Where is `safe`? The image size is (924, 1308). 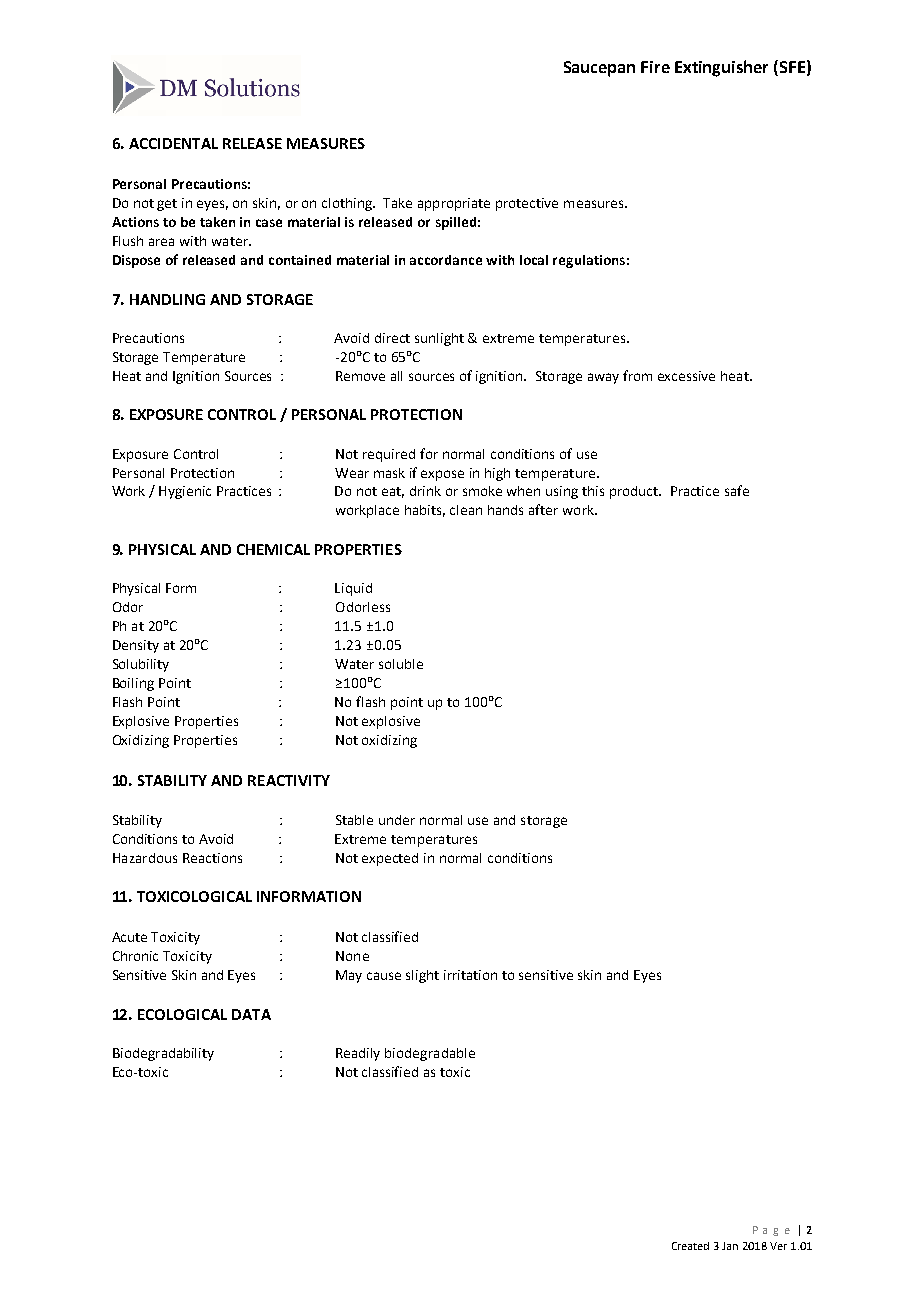 safe is located at coordinates (737, 490).
